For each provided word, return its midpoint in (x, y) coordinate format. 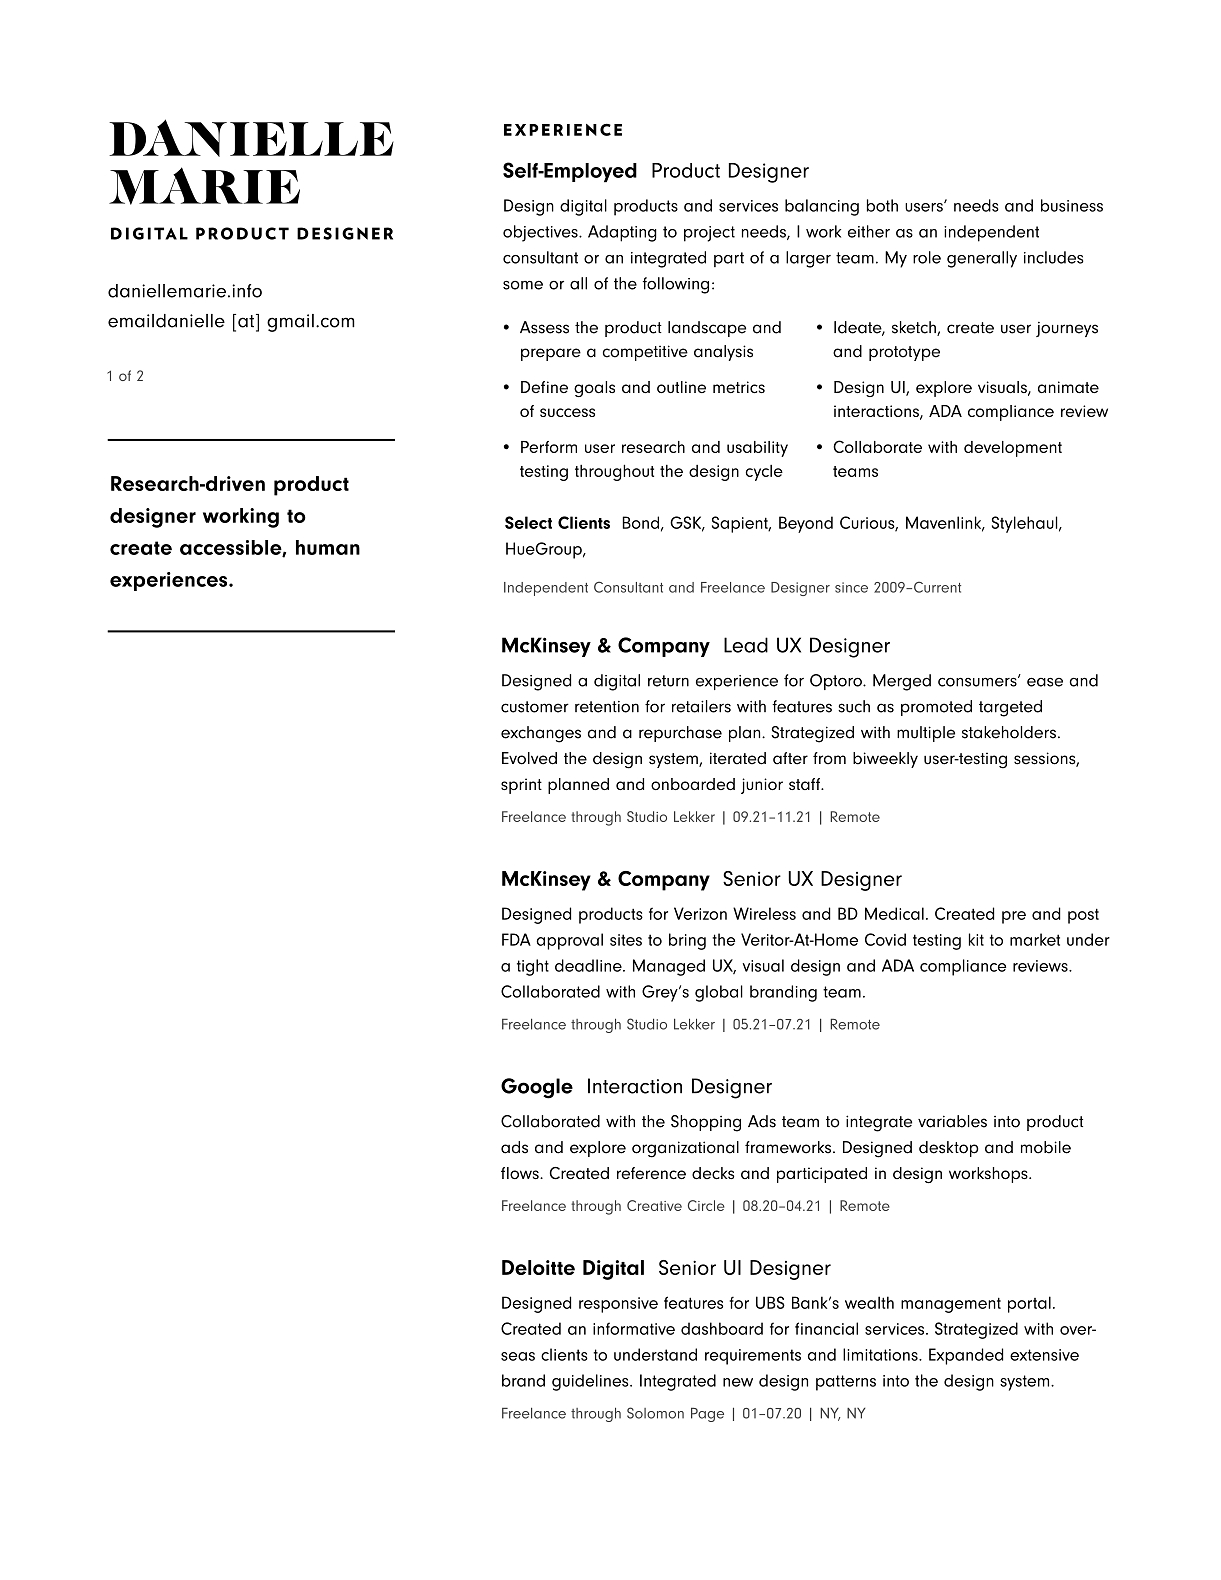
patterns (846, 1383)
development (1013, 449)
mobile (1046, 1147)
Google (537, 1088)
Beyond (806, 524)
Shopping (706, 1123)
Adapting (622, 233)
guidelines (591, 1382)
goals (594, 389)
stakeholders (1009, 732)
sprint (521, 786)
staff (805, 784)
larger (808, 259)
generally (982, 259)
